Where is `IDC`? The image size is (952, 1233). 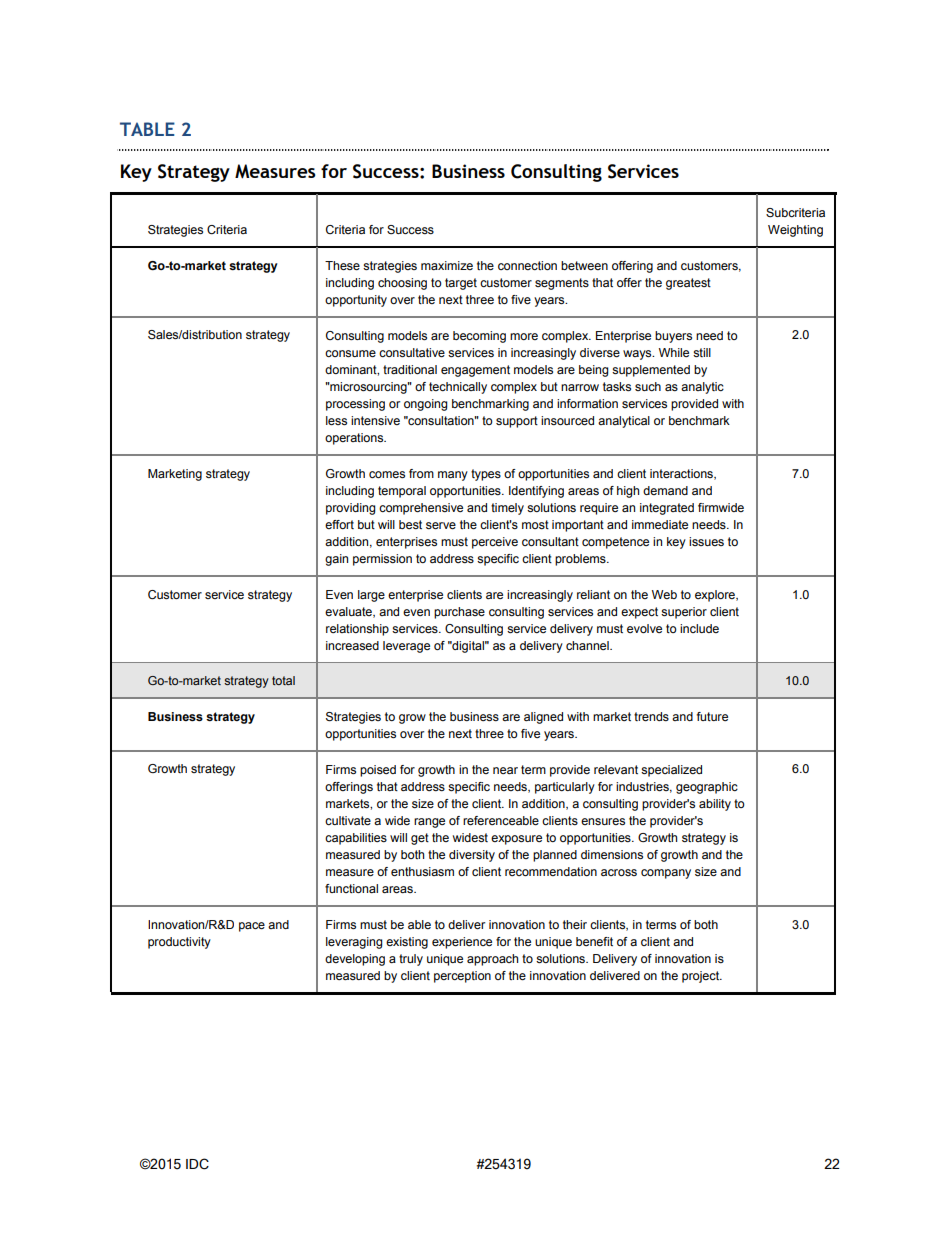
IDC is located at coordinates (197, 1164).
